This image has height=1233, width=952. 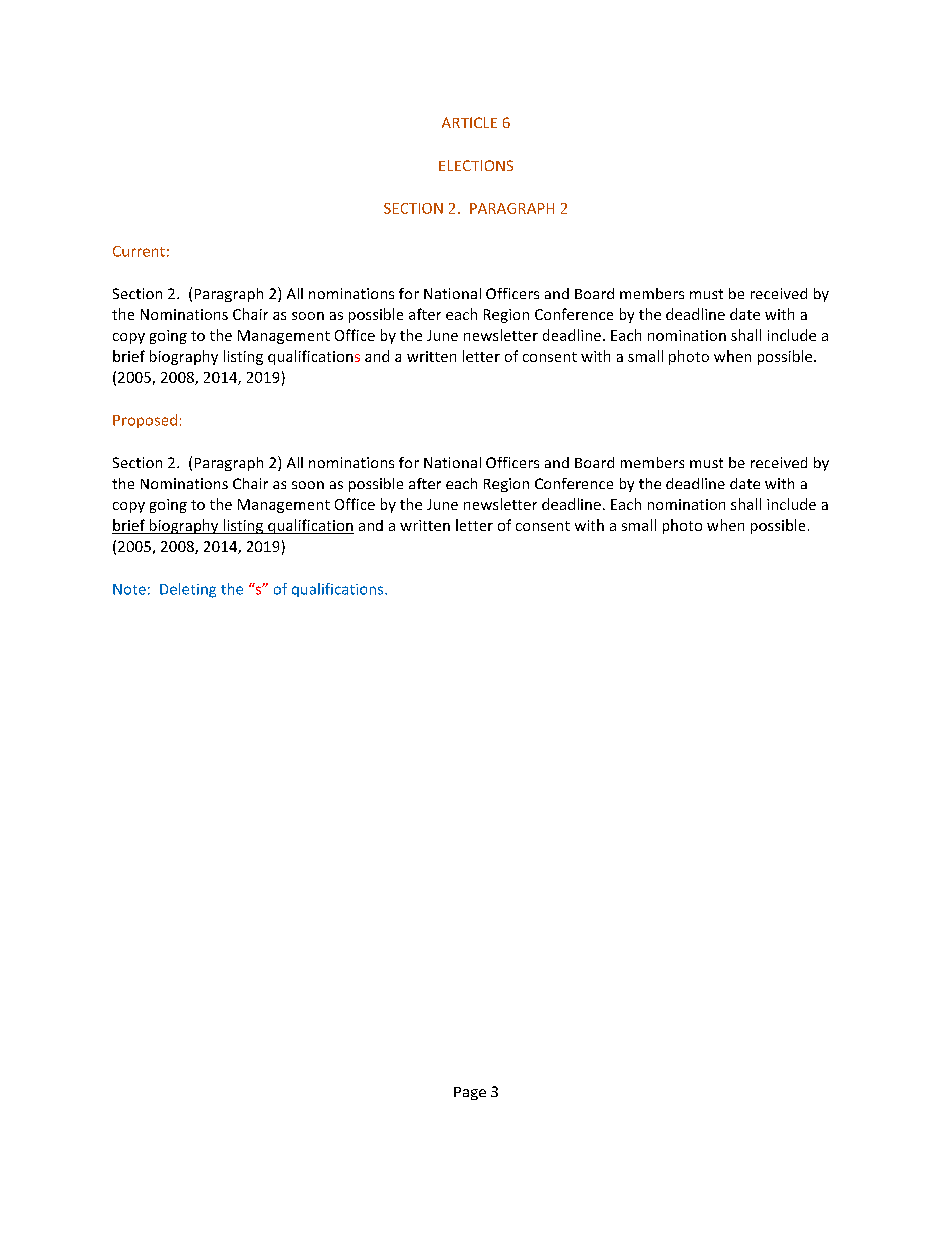 What do you see at coordinates (476, 165) in the image?
I see `ELECTIONS` at bounding box center [476, 165].
